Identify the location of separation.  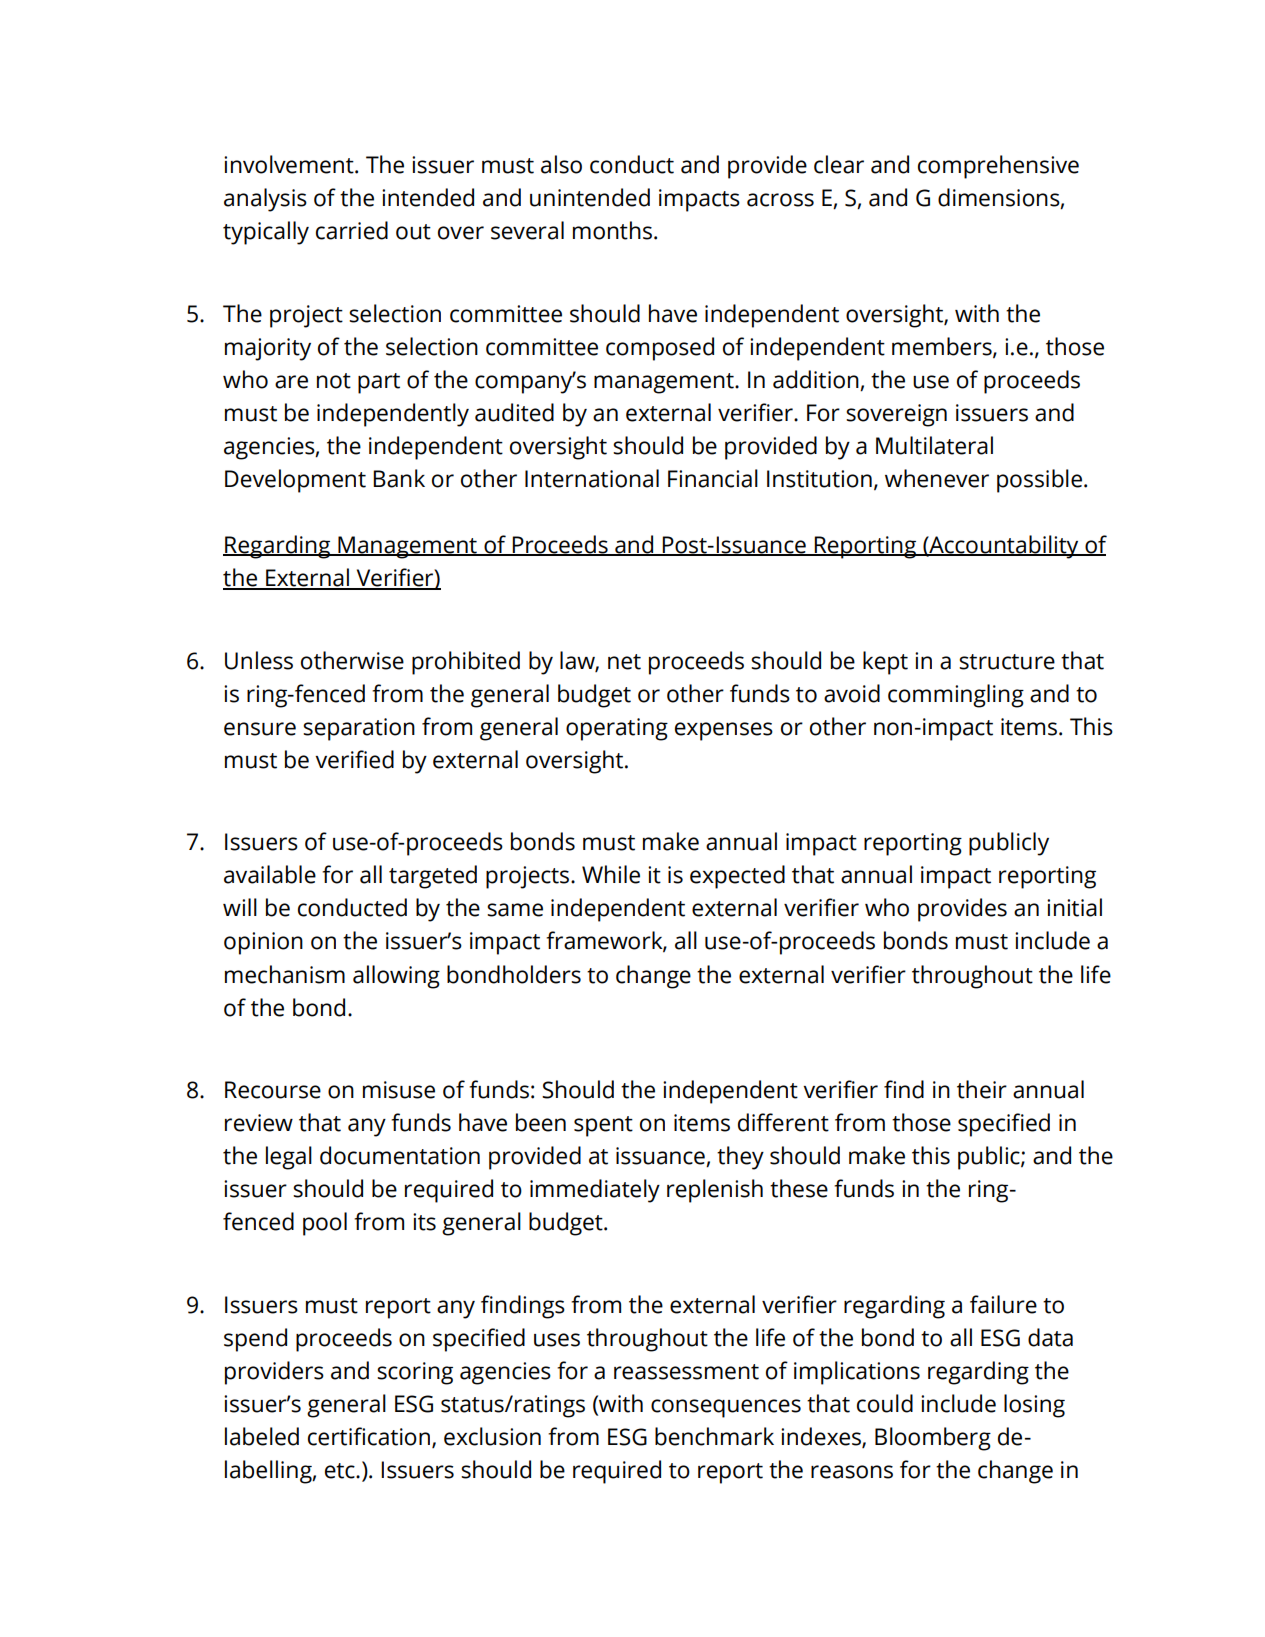
(359, 729).
